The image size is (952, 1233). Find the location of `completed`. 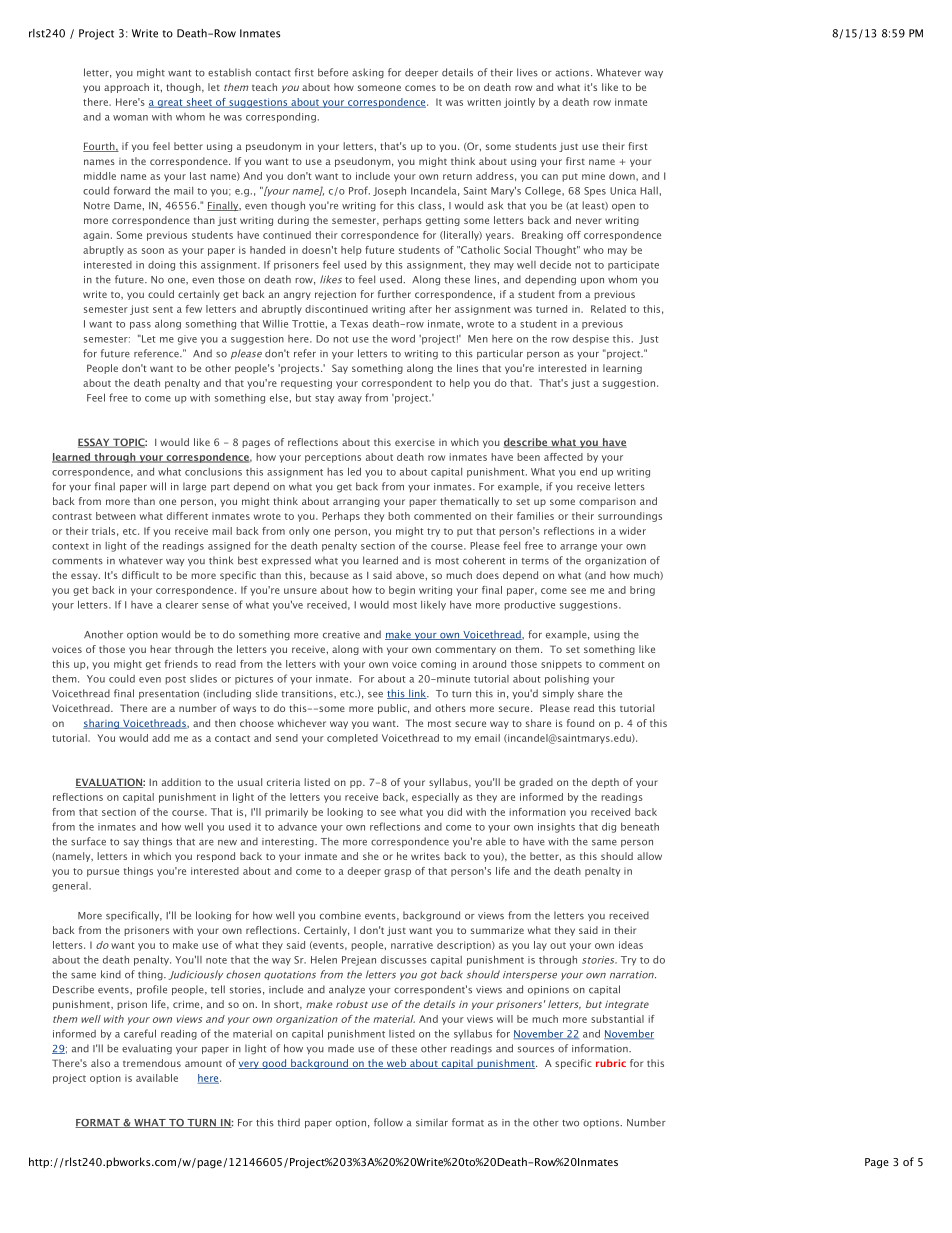

completed is located at coordinates (352, 739).
